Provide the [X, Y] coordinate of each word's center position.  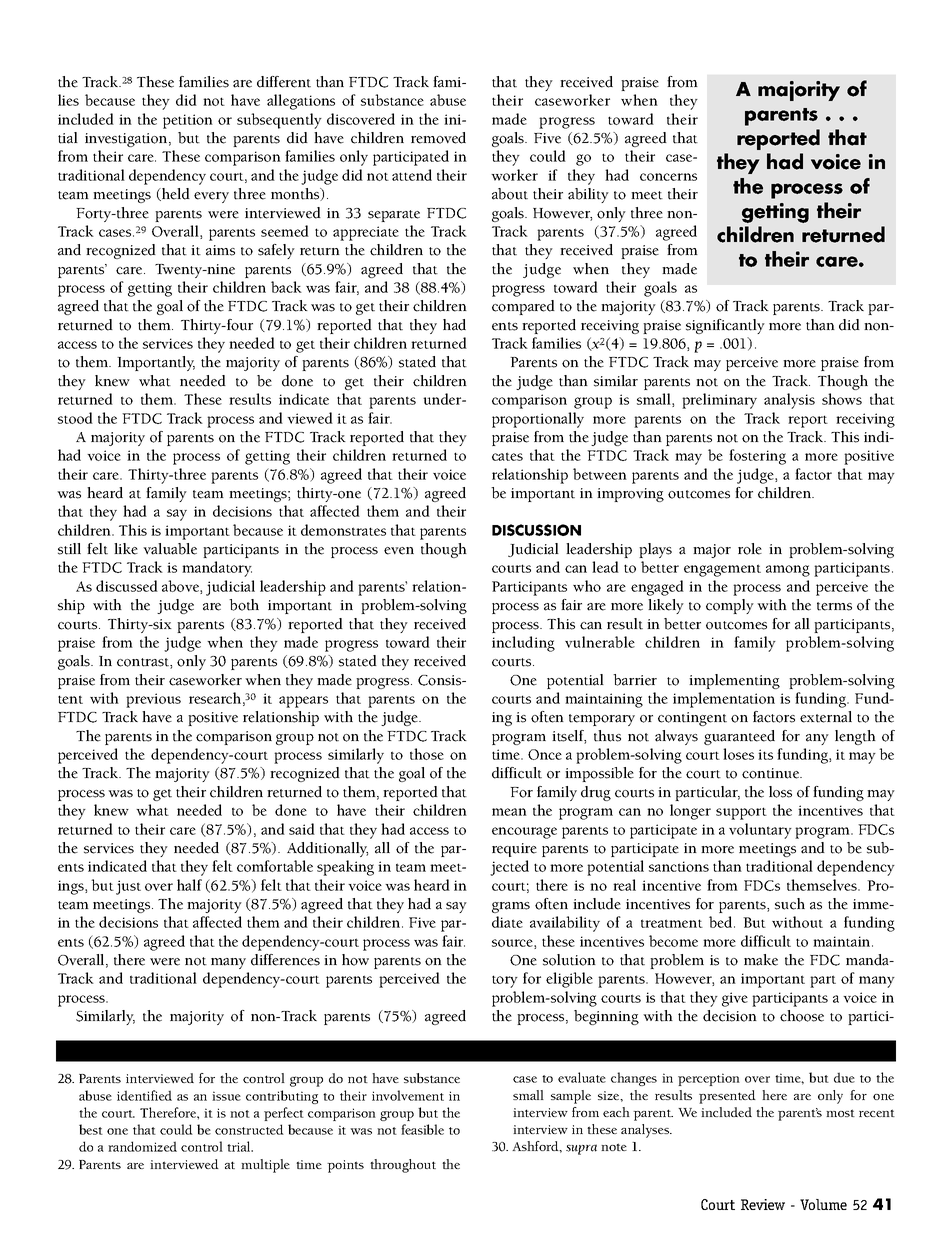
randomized [142, 1146]
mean [509, 812]
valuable [170, 549]
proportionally [538, 420]
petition [188, 121]
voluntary [760, 831]
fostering [757, 457]
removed [438, 138]
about [510, 194]
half [189, 885]
